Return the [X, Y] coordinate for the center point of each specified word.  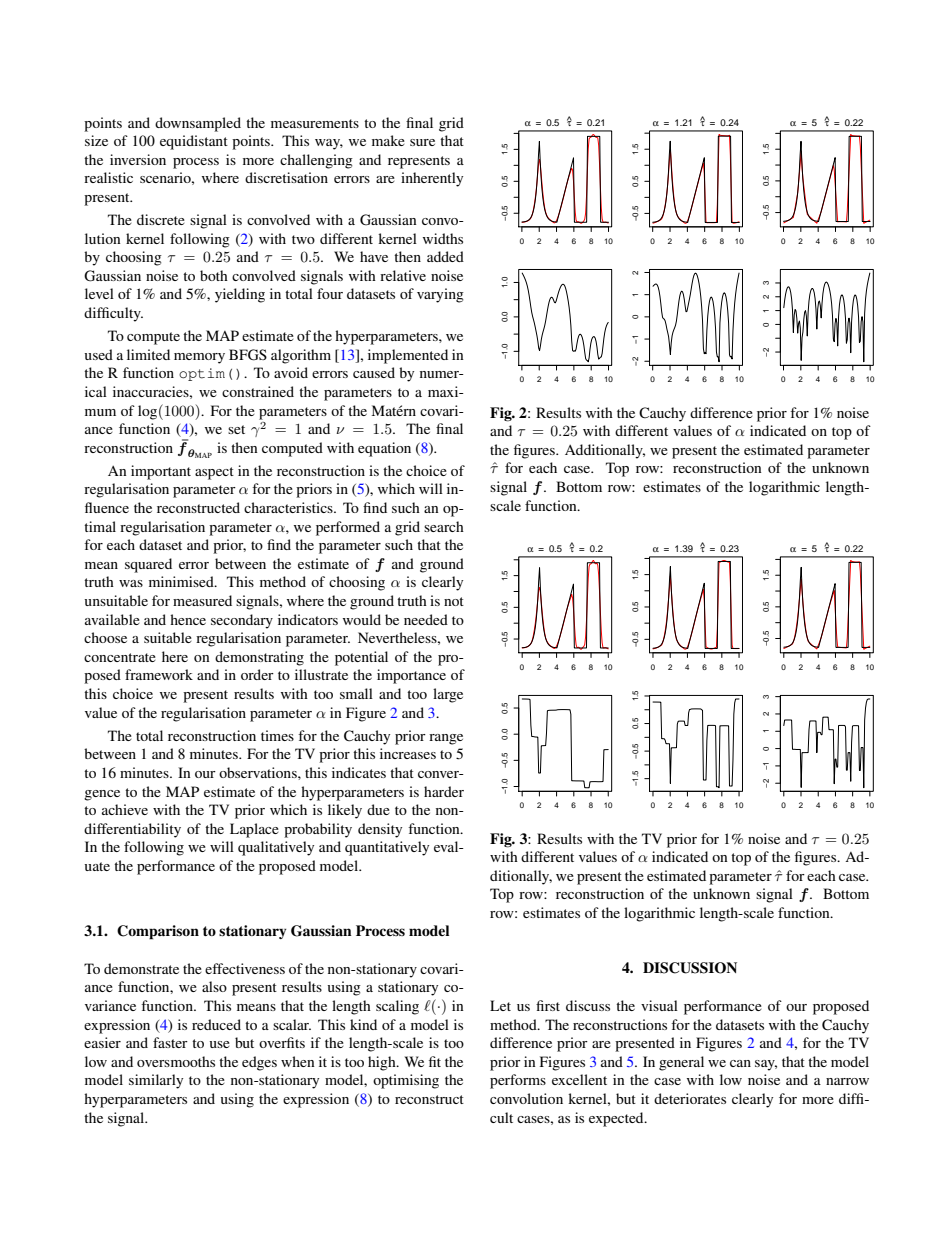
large [448, 695]
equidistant [194, 142]
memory [199, 358]
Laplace [254, 830]
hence [188, 619]
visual [659, 1005]
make [388, 140]
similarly [156, 1081]
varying [440, 295]
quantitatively [387, 848]
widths [443, 238]
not [454, 601]
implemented [408, 356]
